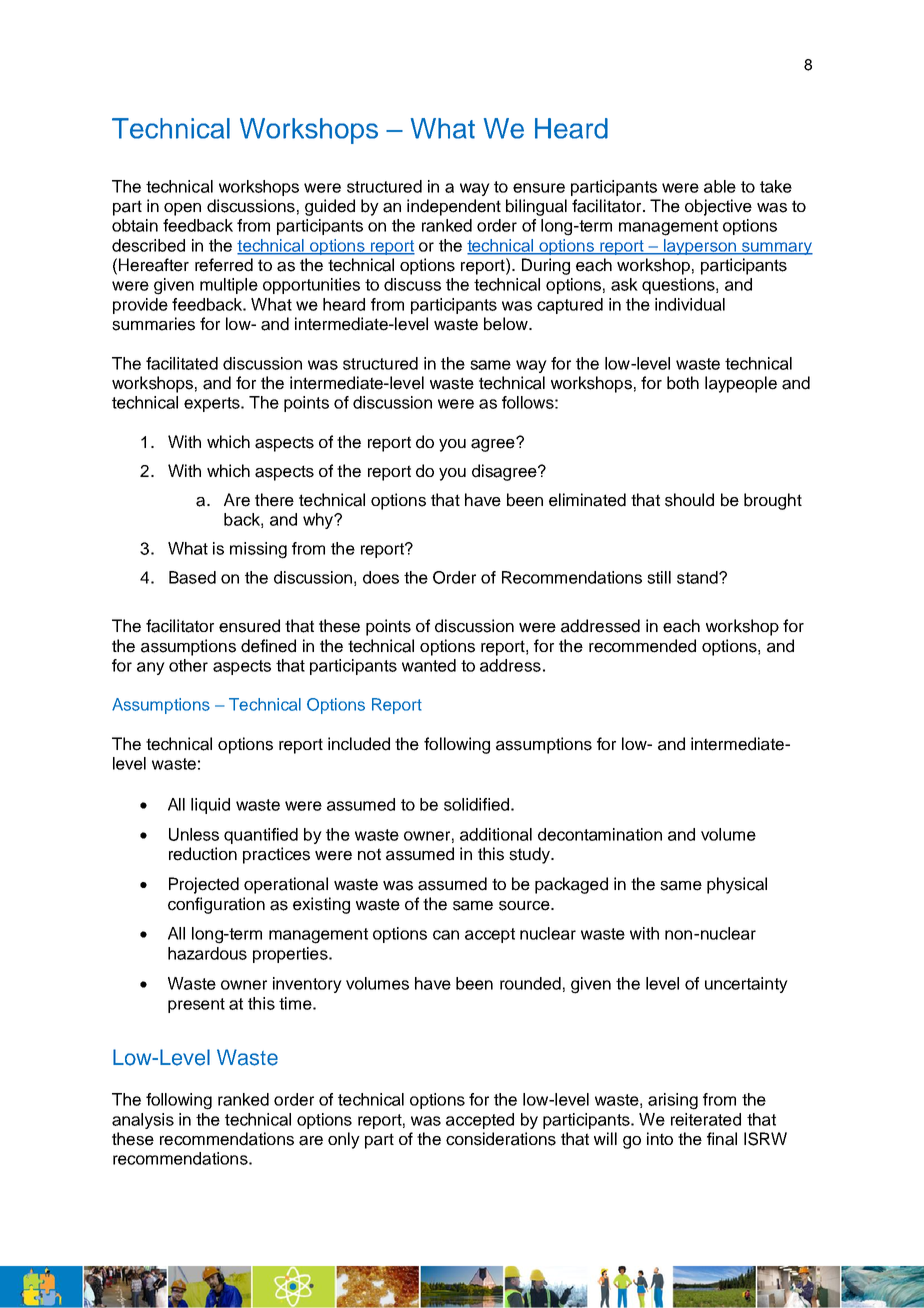 Image resolution: width=924 pixels, height=1308 pixels. What do you see at coordinates (642, 646) in the image?
I see `recommended` at bounding box center [642, 646].
